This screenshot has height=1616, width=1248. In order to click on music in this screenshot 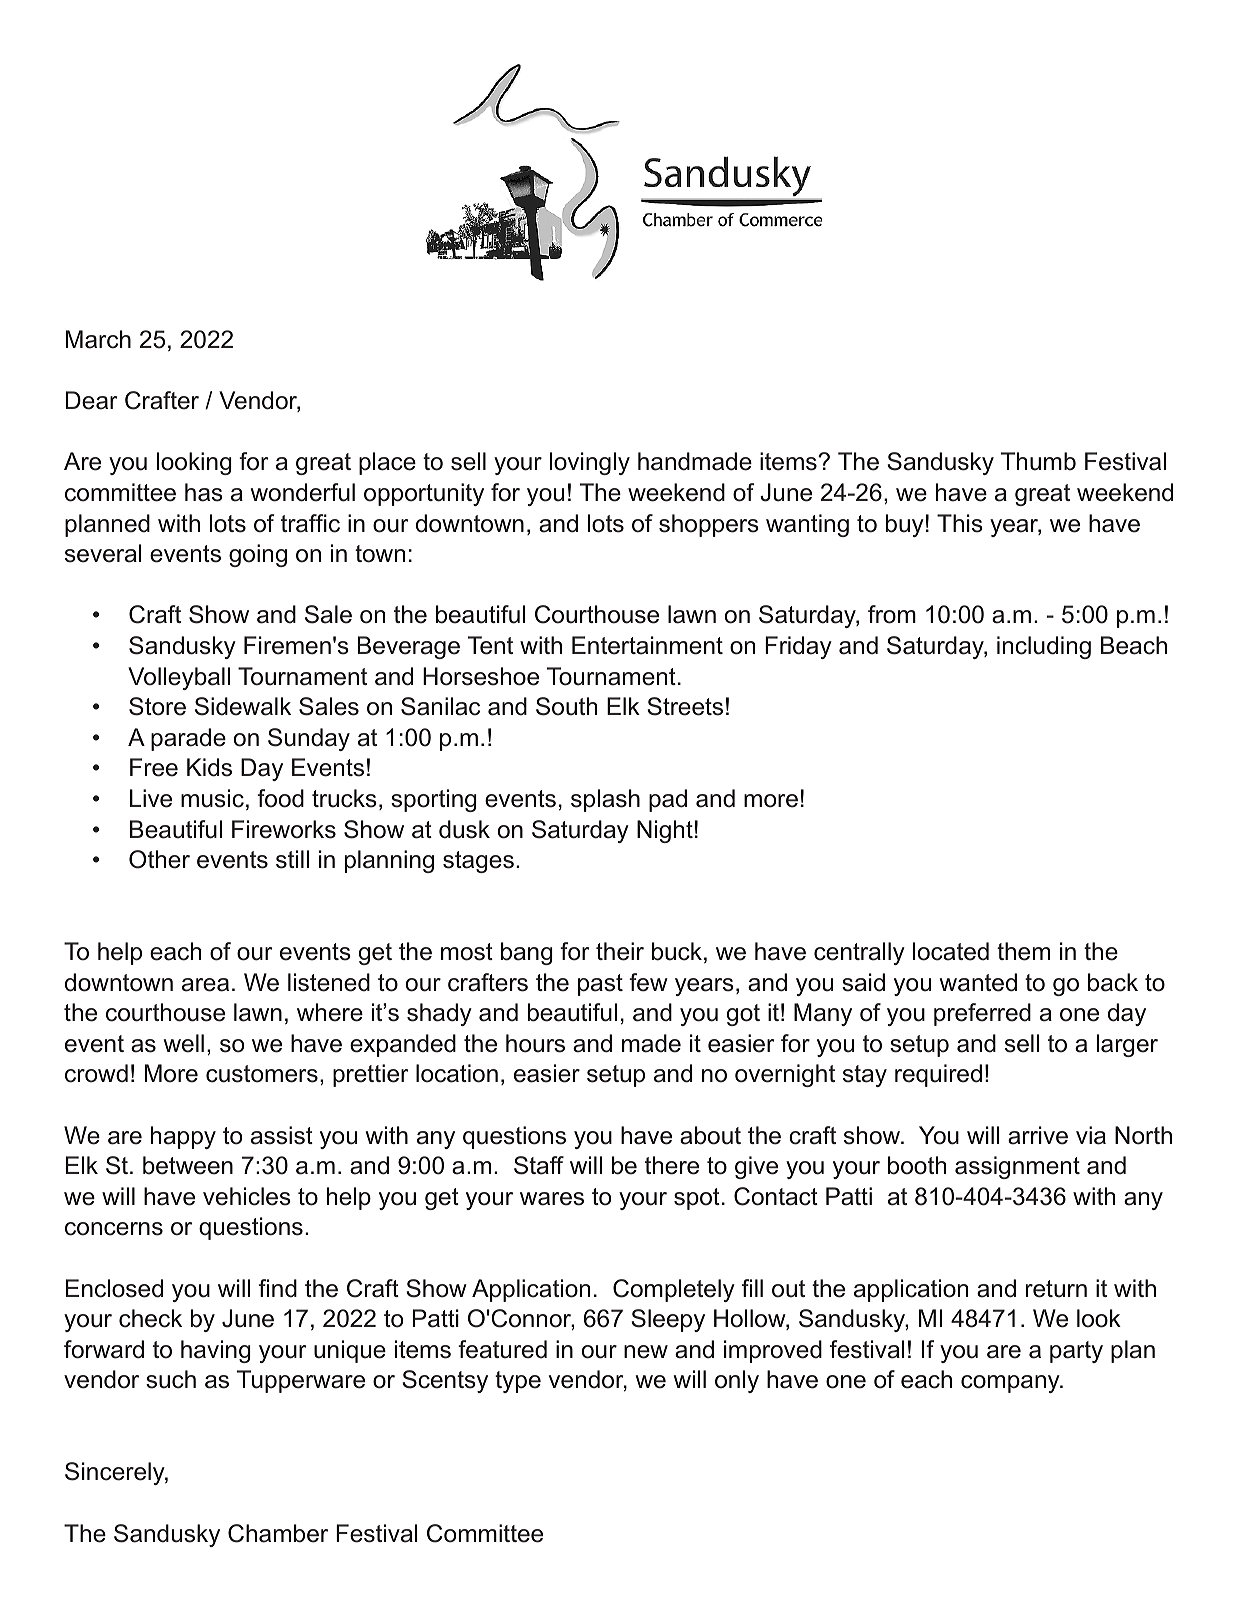, I will do `click(212, 798)`.
